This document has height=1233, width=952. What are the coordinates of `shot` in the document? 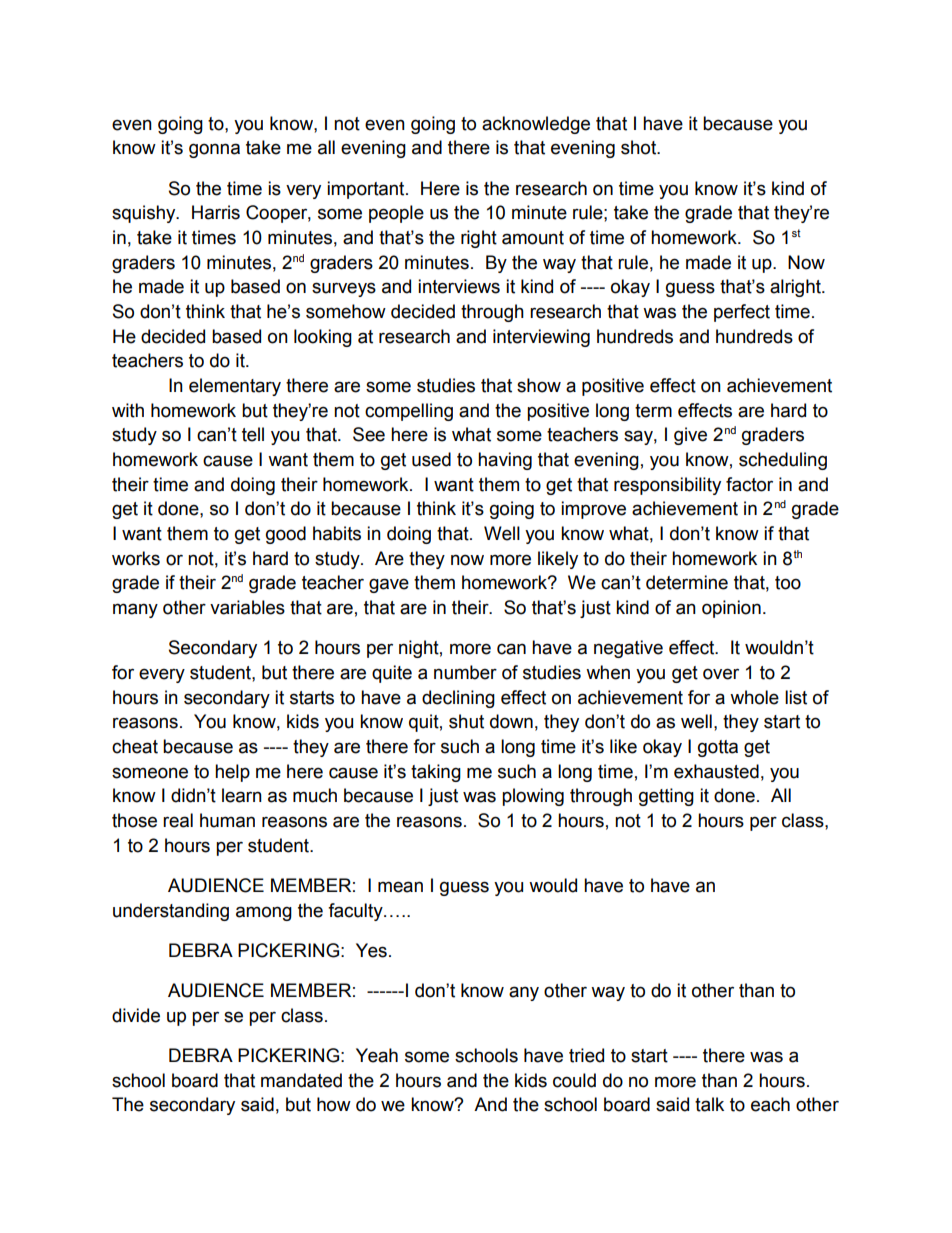 It's located at (640, 147).
